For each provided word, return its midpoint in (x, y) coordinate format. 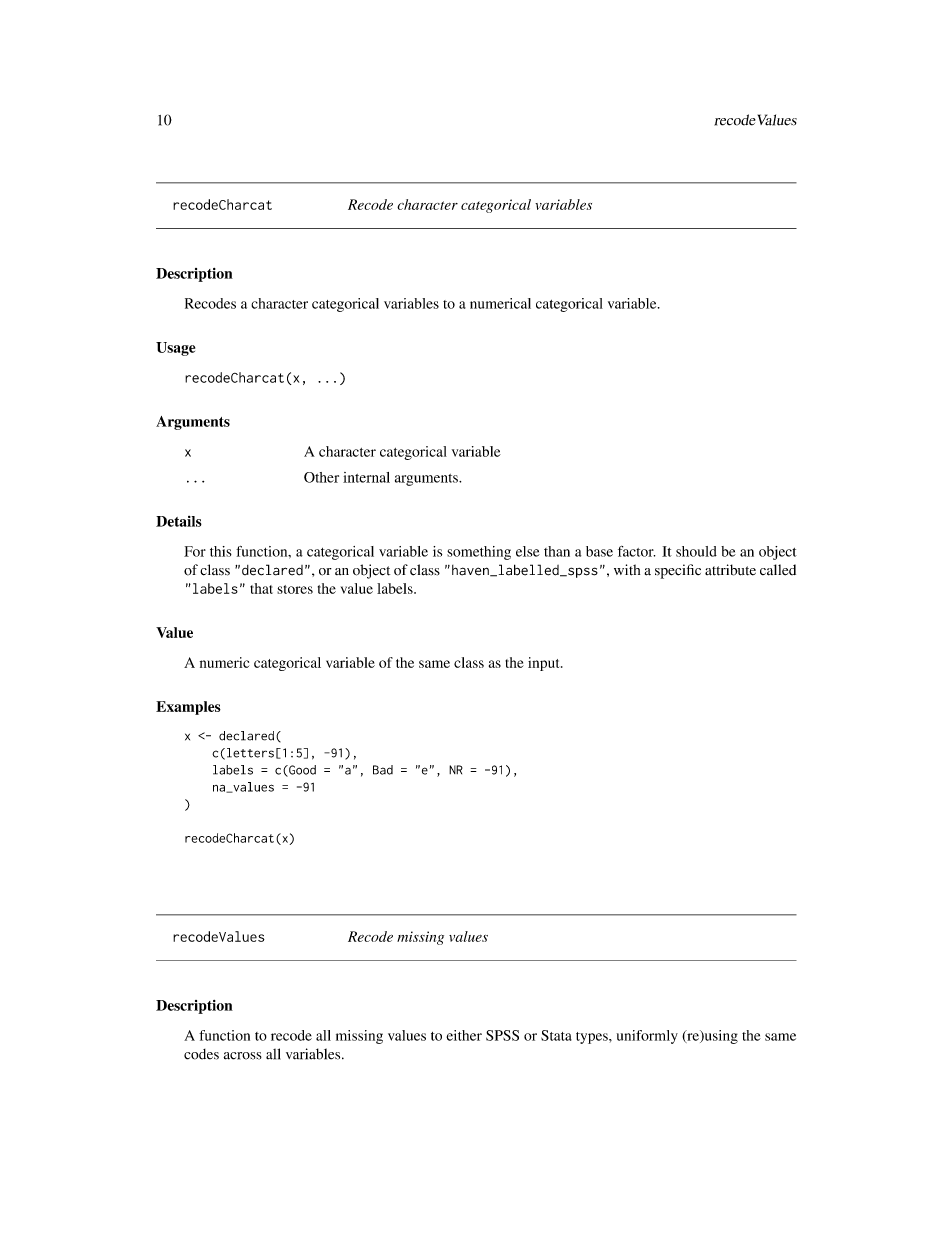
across (243, 1056)
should (696, 551)
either (464, 1035)
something (479, 553)
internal (366, 477)
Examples (188, 708)
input (545, 664)
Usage (175, 349)
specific (678, 571)
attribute (730, 570)
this (221, 551)
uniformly (647, 1037)
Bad (383, 770)
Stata (556, 1035)
